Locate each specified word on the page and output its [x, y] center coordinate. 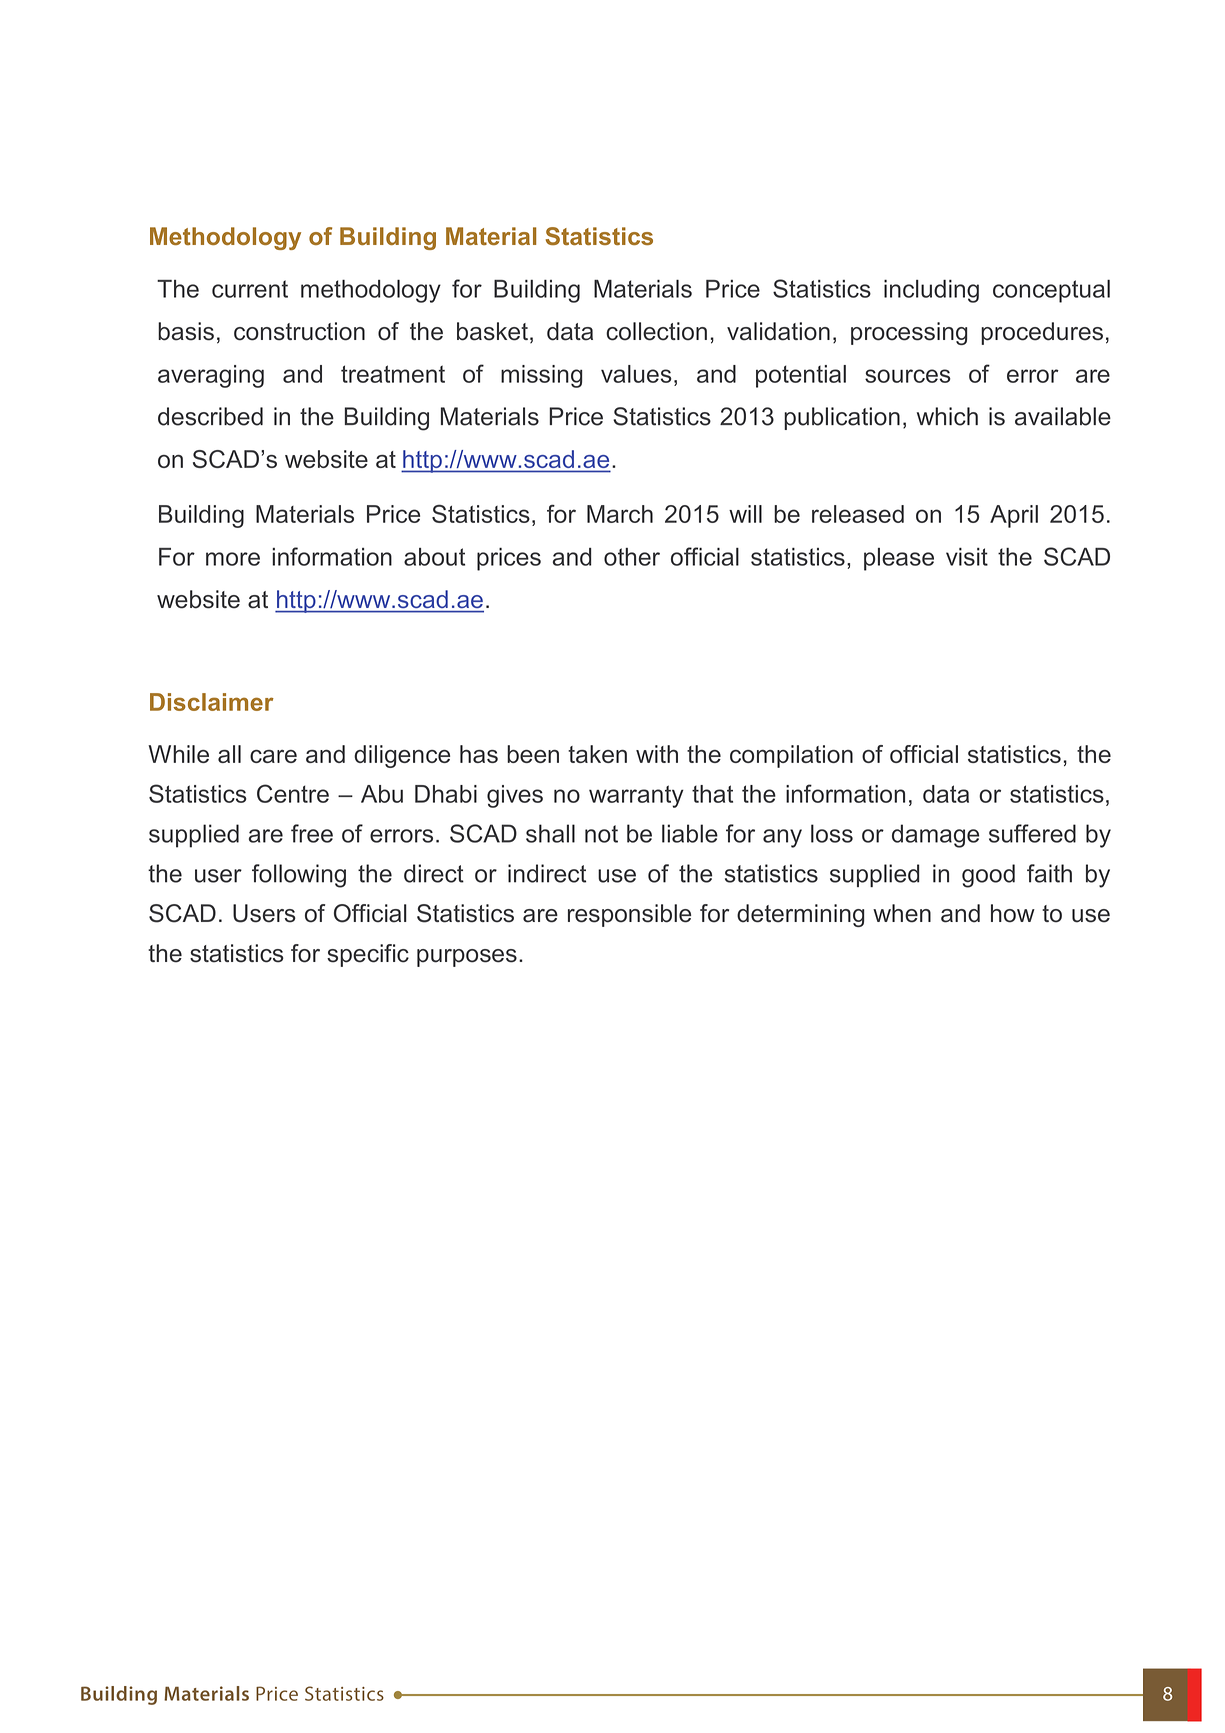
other [632, 557]
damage [935, 836]
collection [656, 331]
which [947, 416]
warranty [636, 796]
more [233, 559]
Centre [293, 793]
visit [967, 557]
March [620, 514]
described [210, 416]
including [931, 291]
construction [299, 331]
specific [368, 955]
